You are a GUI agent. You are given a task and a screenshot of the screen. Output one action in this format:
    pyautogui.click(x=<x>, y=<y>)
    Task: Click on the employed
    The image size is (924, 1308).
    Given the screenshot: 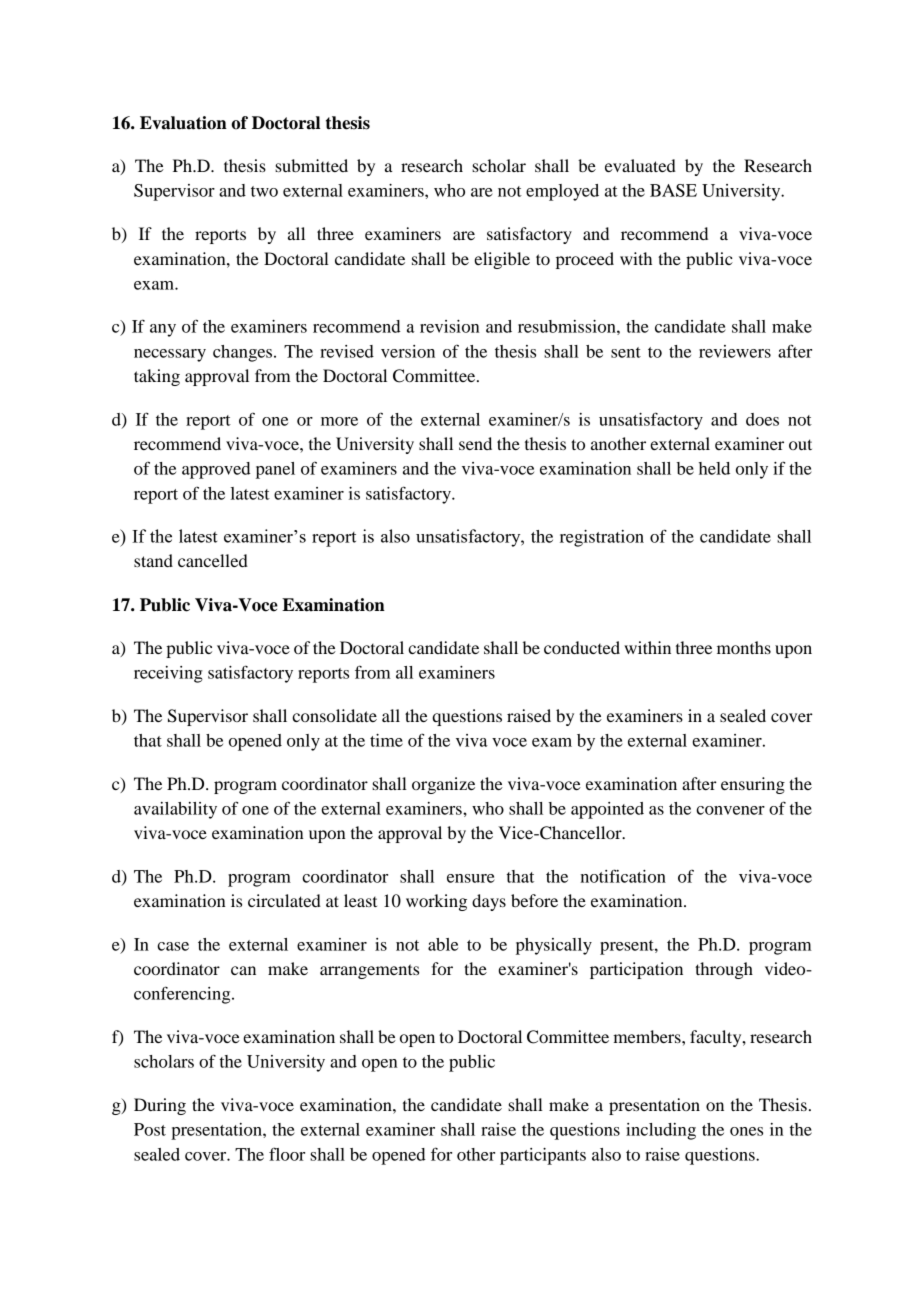 What is the action you would take?
    pyautogui.click(x=562, y=192)
